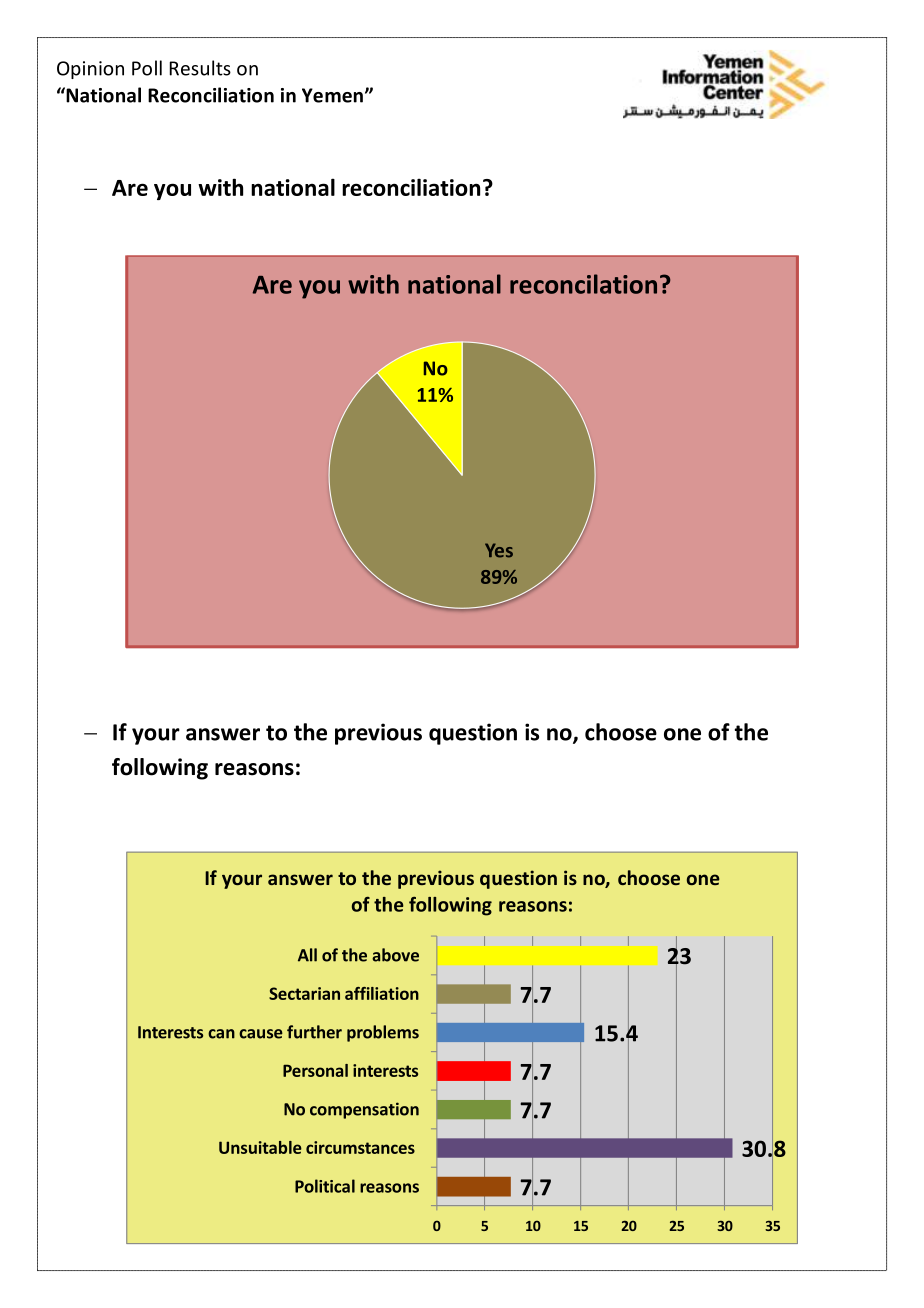 This screenshot has height=1308, width=924. Describe the element at coordinates (200, 68) in the screenshot. I see `Results` at that location.
